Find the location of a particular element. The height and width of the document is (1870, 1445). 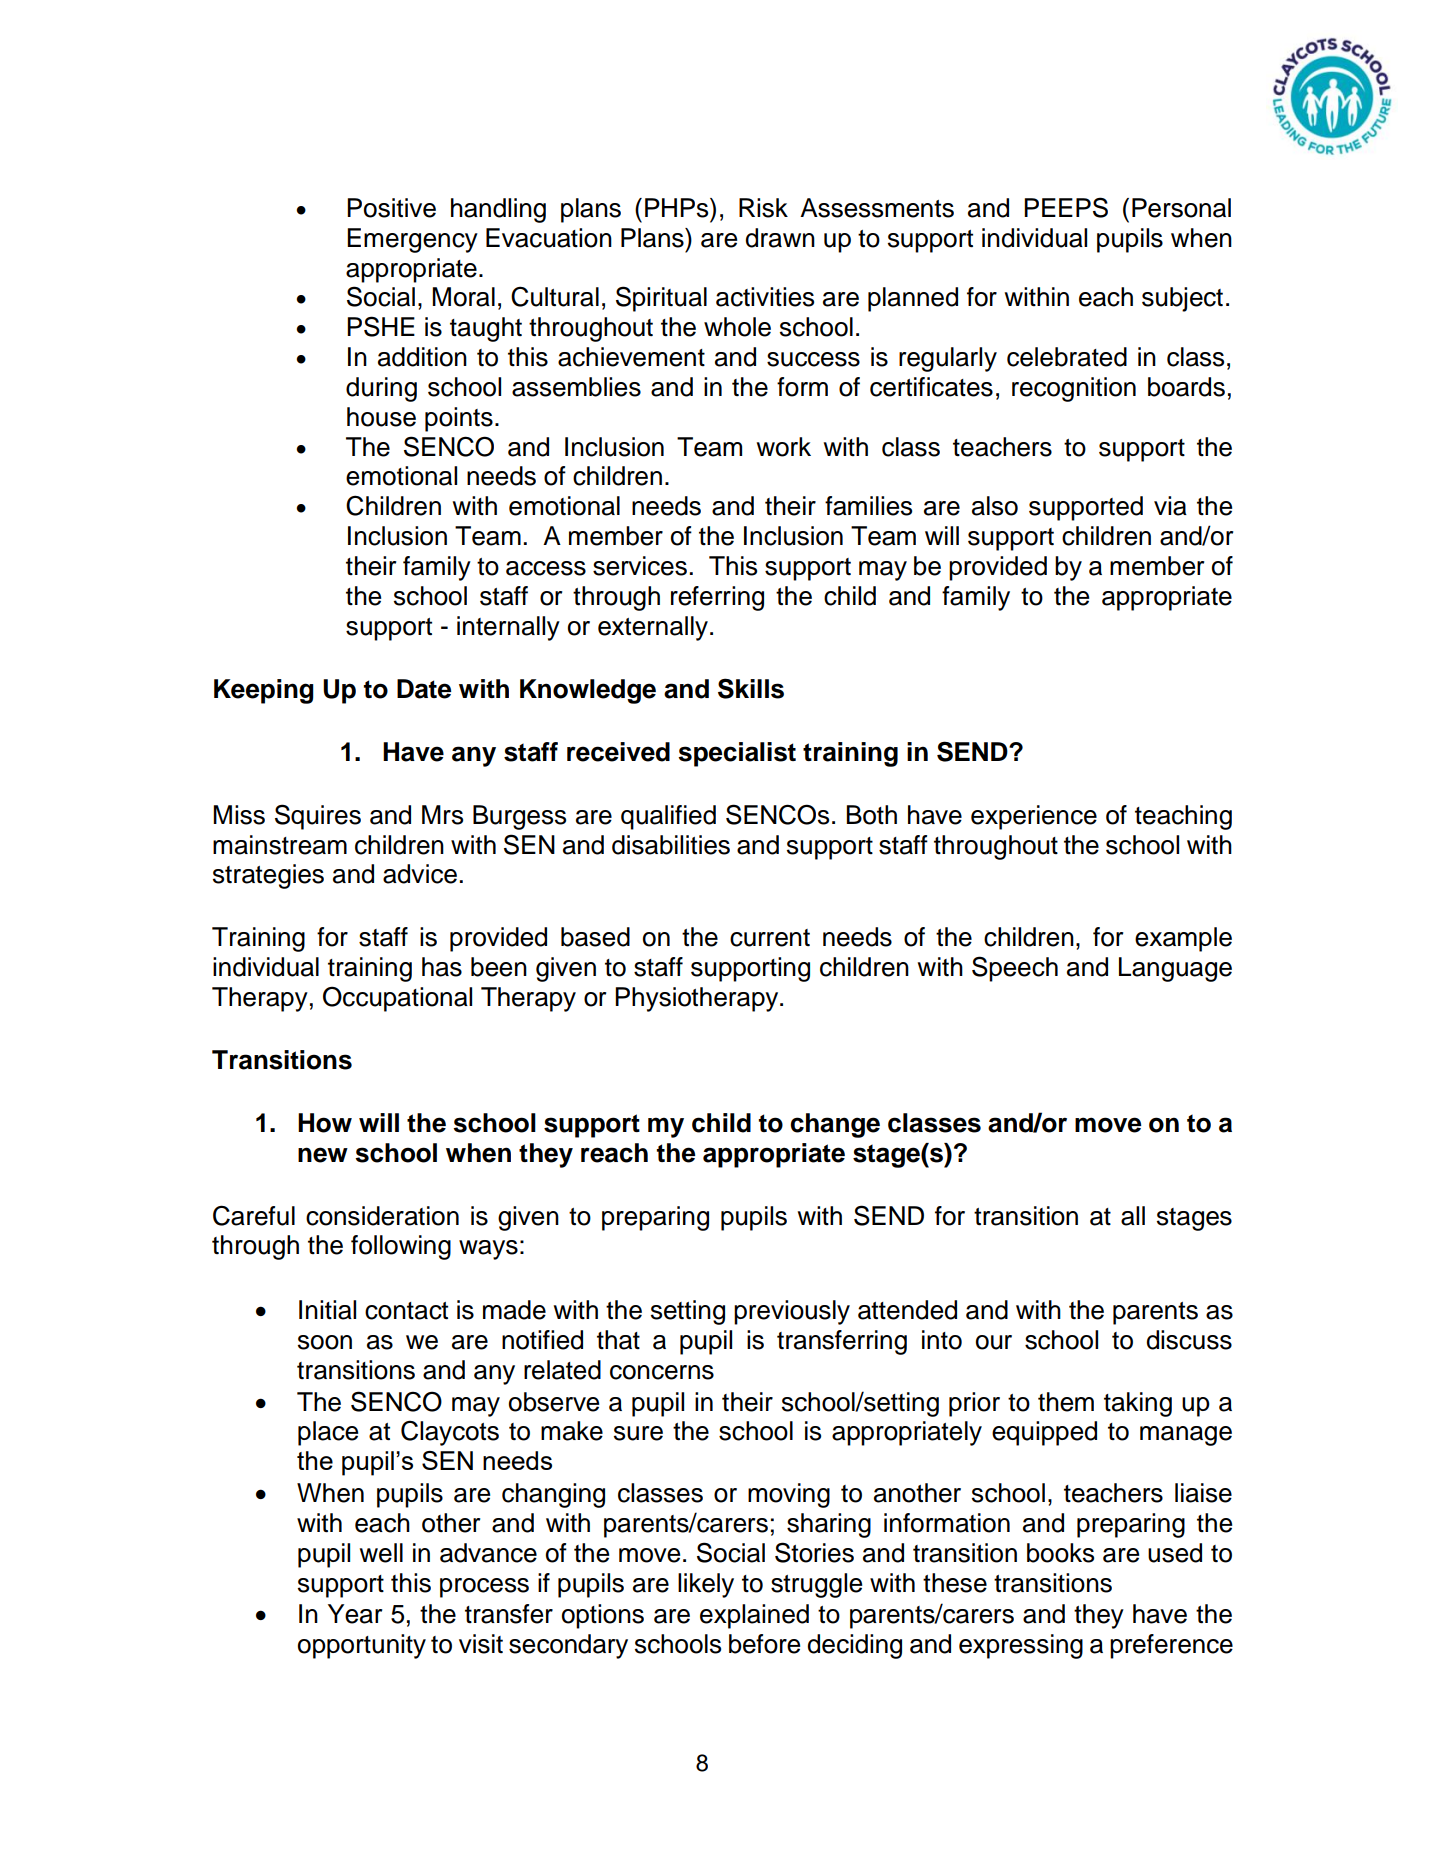

following is located at coordinates (401, 1247).
